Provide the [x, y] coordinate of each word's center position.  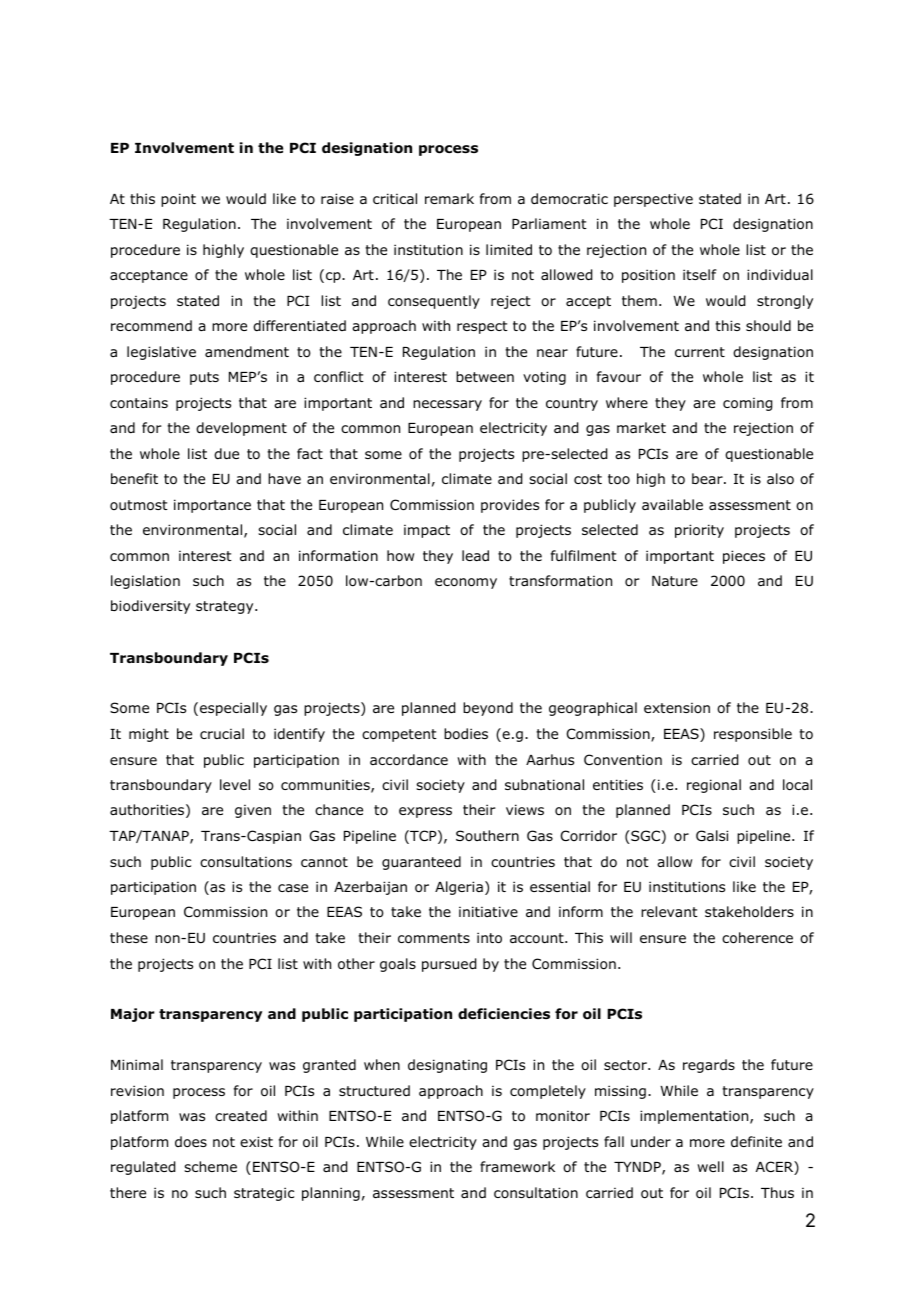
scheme [210, 1166]
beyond [488, 709]
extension [677, 708]
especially [233, 709]
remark [449, 198]
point [178, 200]
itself [700, 274]
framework [517, 1166]
